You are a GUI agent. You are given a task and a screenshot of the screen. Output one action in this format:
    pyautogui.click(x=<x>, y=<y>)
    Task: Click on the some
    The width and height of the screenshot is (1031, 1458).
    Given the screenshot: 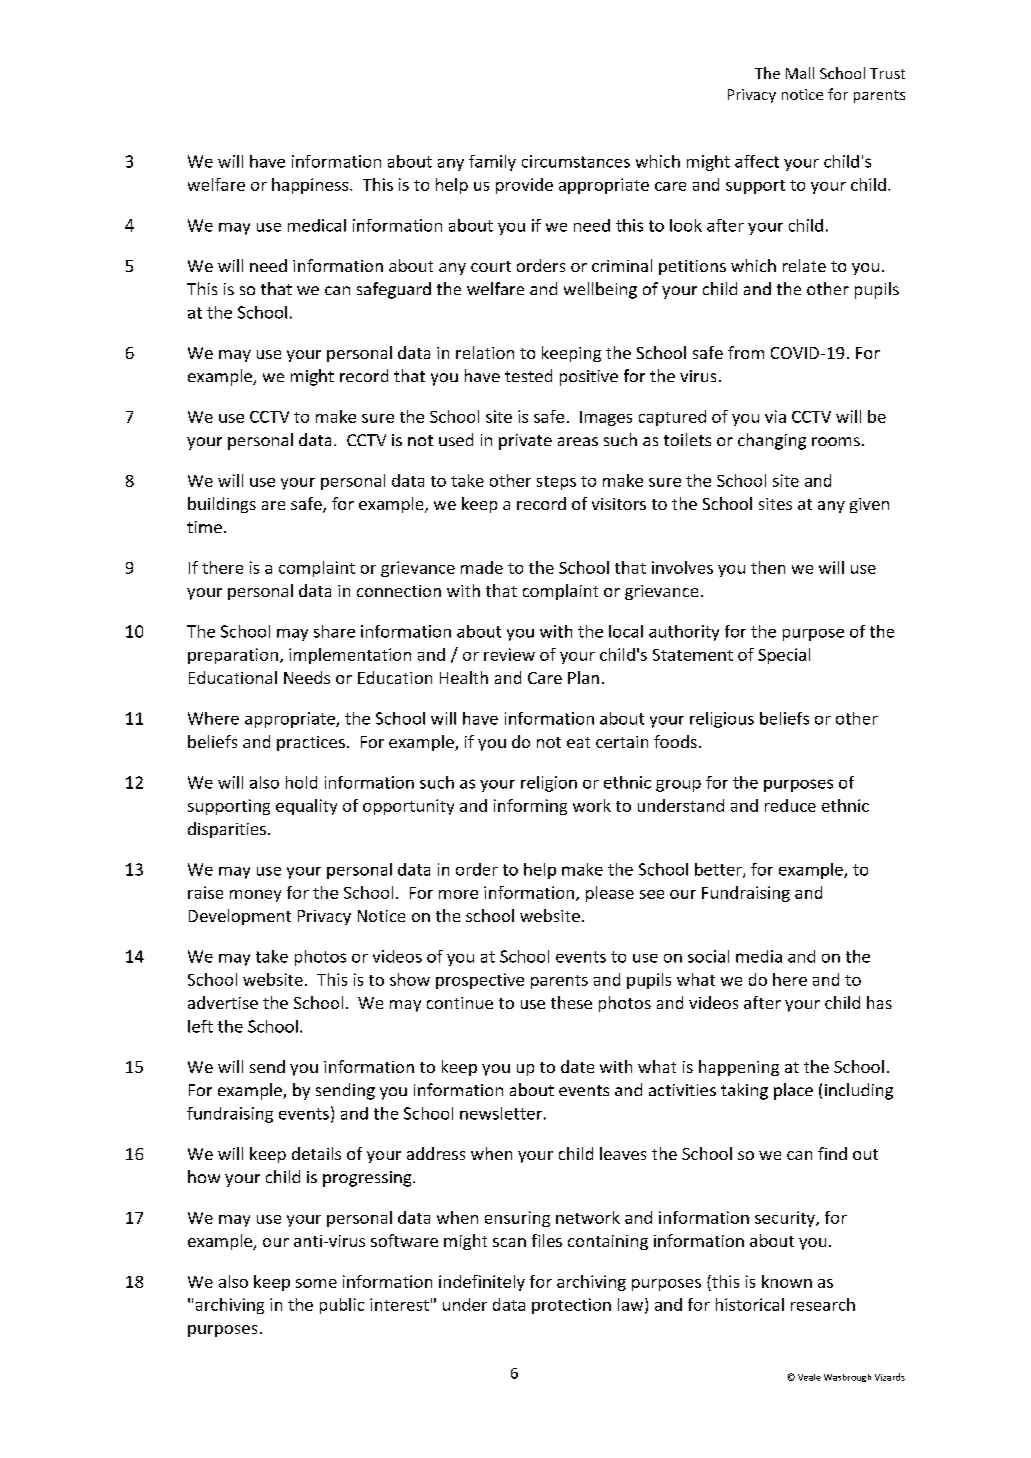 What is the action you would take?
    pyautogui.click(x=316, y=1283)
